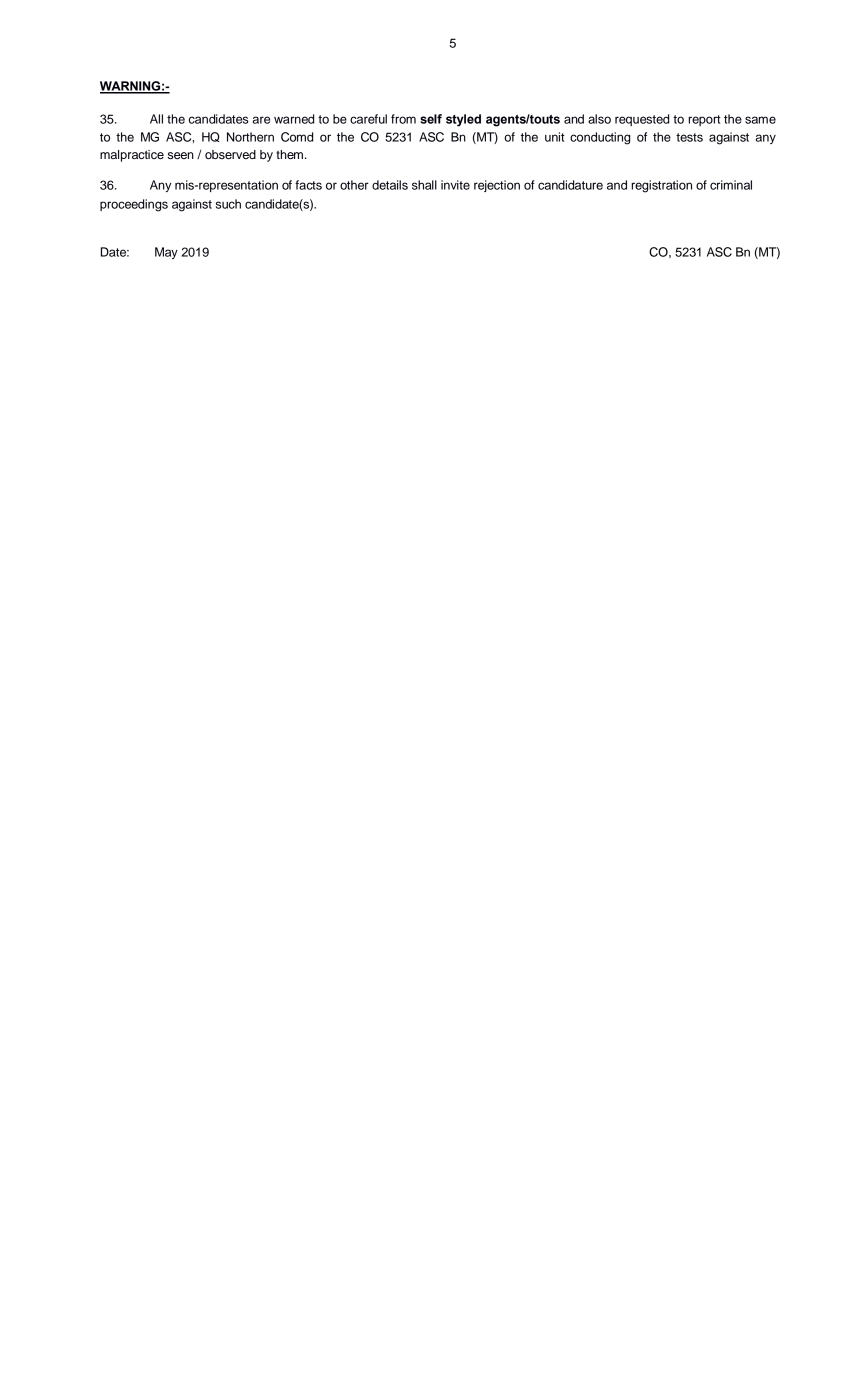 This screenshot has height=1400, width=849. Describe the element at coordinates (661, 186) in the screenshot. I see `registration` at that location.
